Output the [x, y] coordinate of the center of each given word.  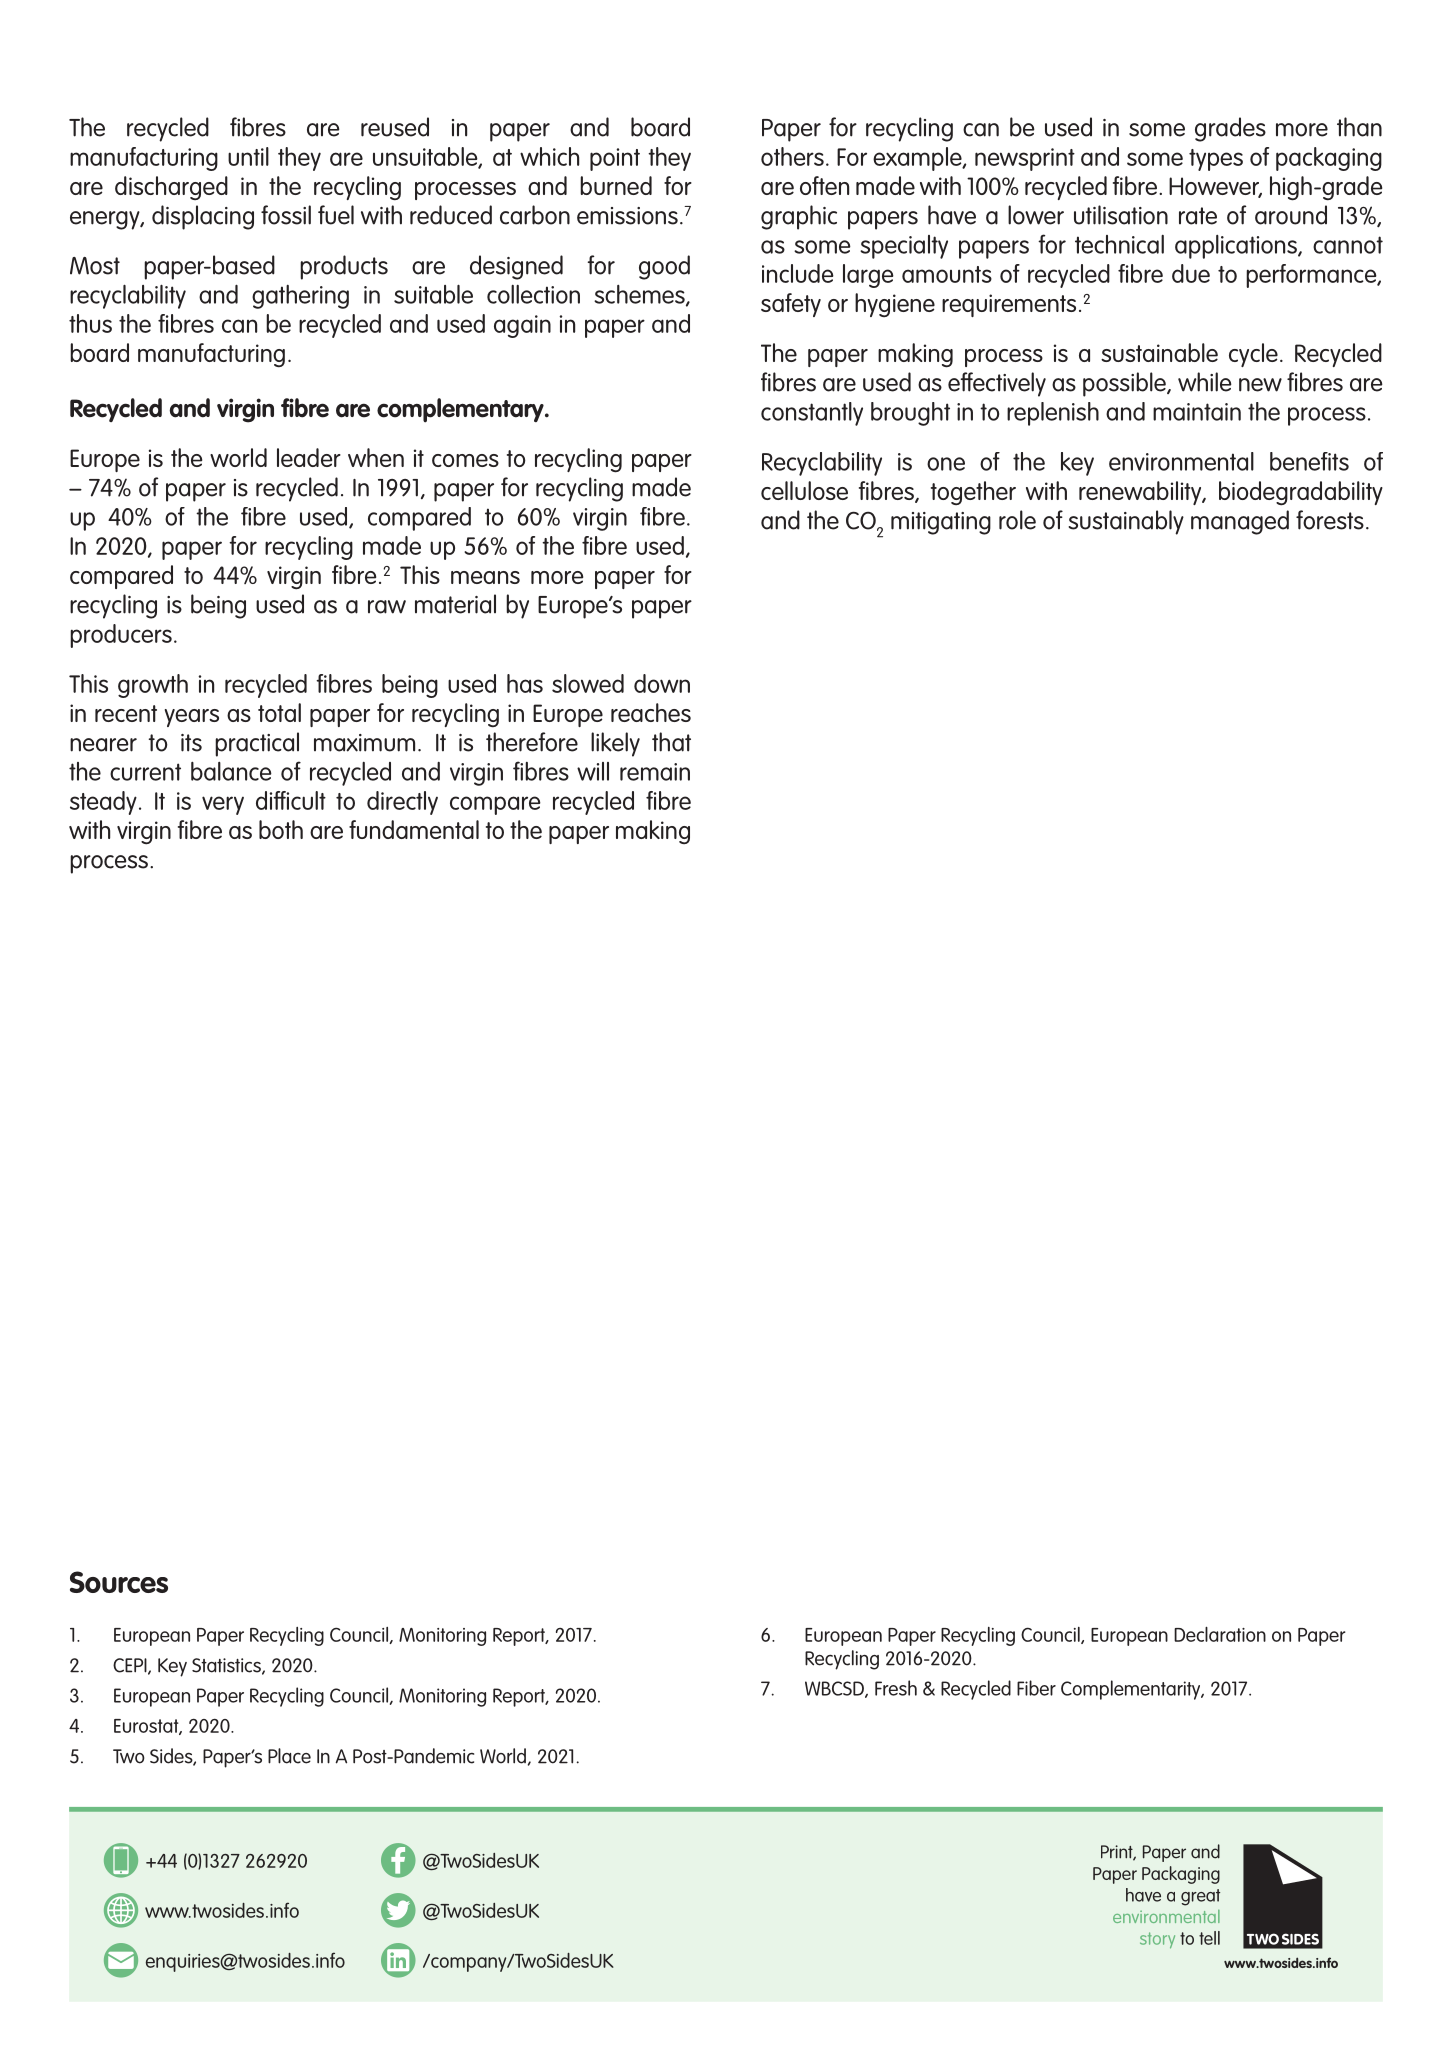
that [671, 742]
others [792, 156]
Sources [119, 1582]
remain [655, 772]
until [248, 156]
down [662, 683]
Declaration [1220, 1634]
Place [289, 1756]
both [281, 829]
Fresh [896, 1688]
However [1215, 187]
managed [1240, 522]
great [1200, 1897]
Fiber [1036, 1688]
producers [121, 636]
